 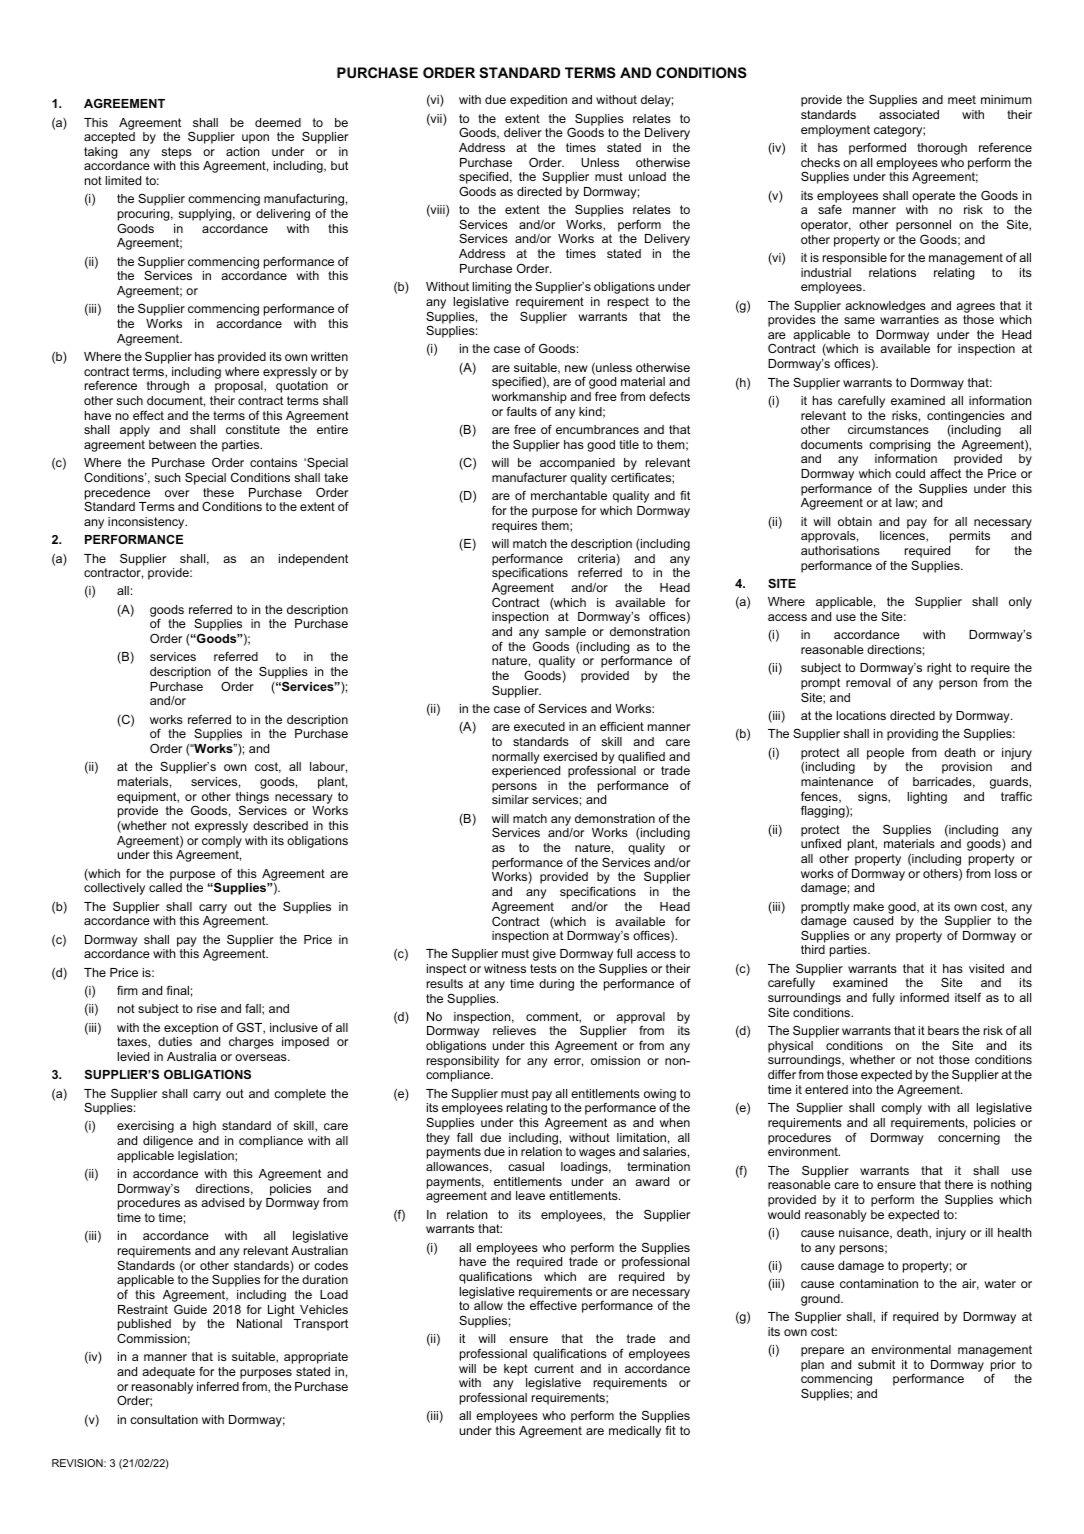 What do you see at coordinates (252, 799) in the screenshot?
I see `things` at bounding box center [252, 799].
